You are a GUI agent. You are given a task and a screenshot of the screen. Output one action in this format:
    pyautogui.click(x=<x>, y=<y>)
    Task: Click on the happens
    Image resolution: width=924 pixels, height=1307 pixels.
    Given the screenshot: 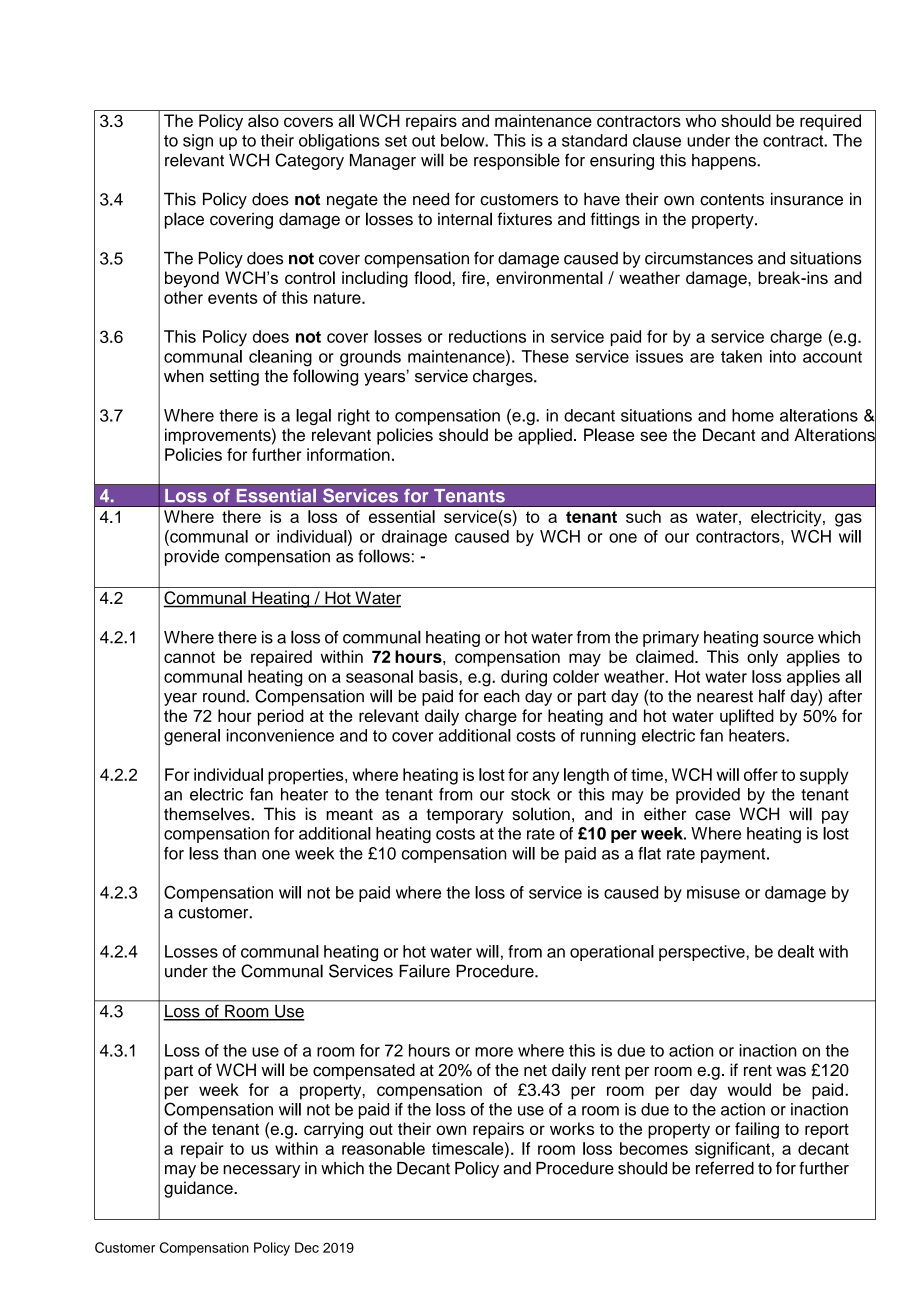 What is the action you would take?
    pyautogui.click(x=725, y=162)
